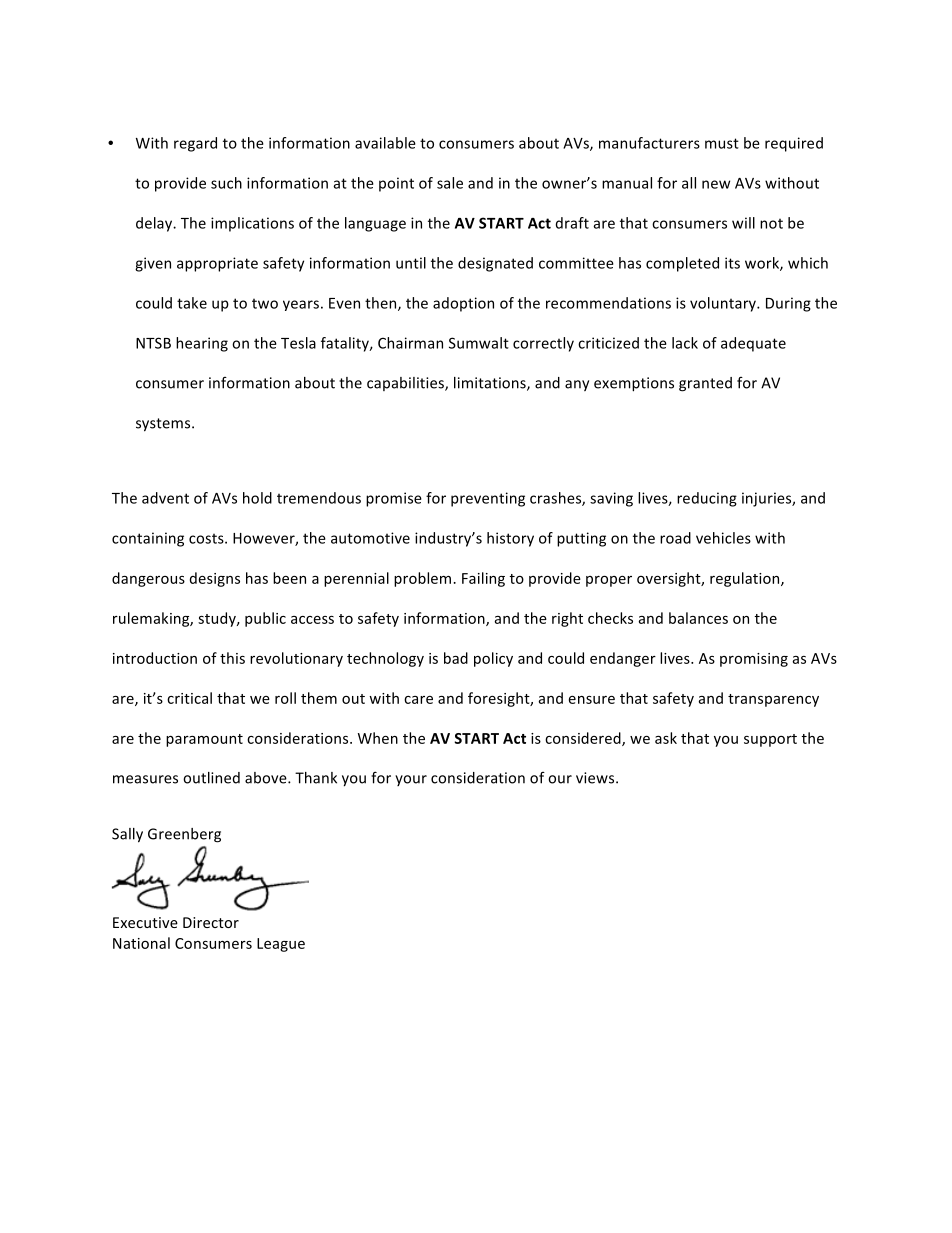  I want to click on paramount, so click(204, 740).
